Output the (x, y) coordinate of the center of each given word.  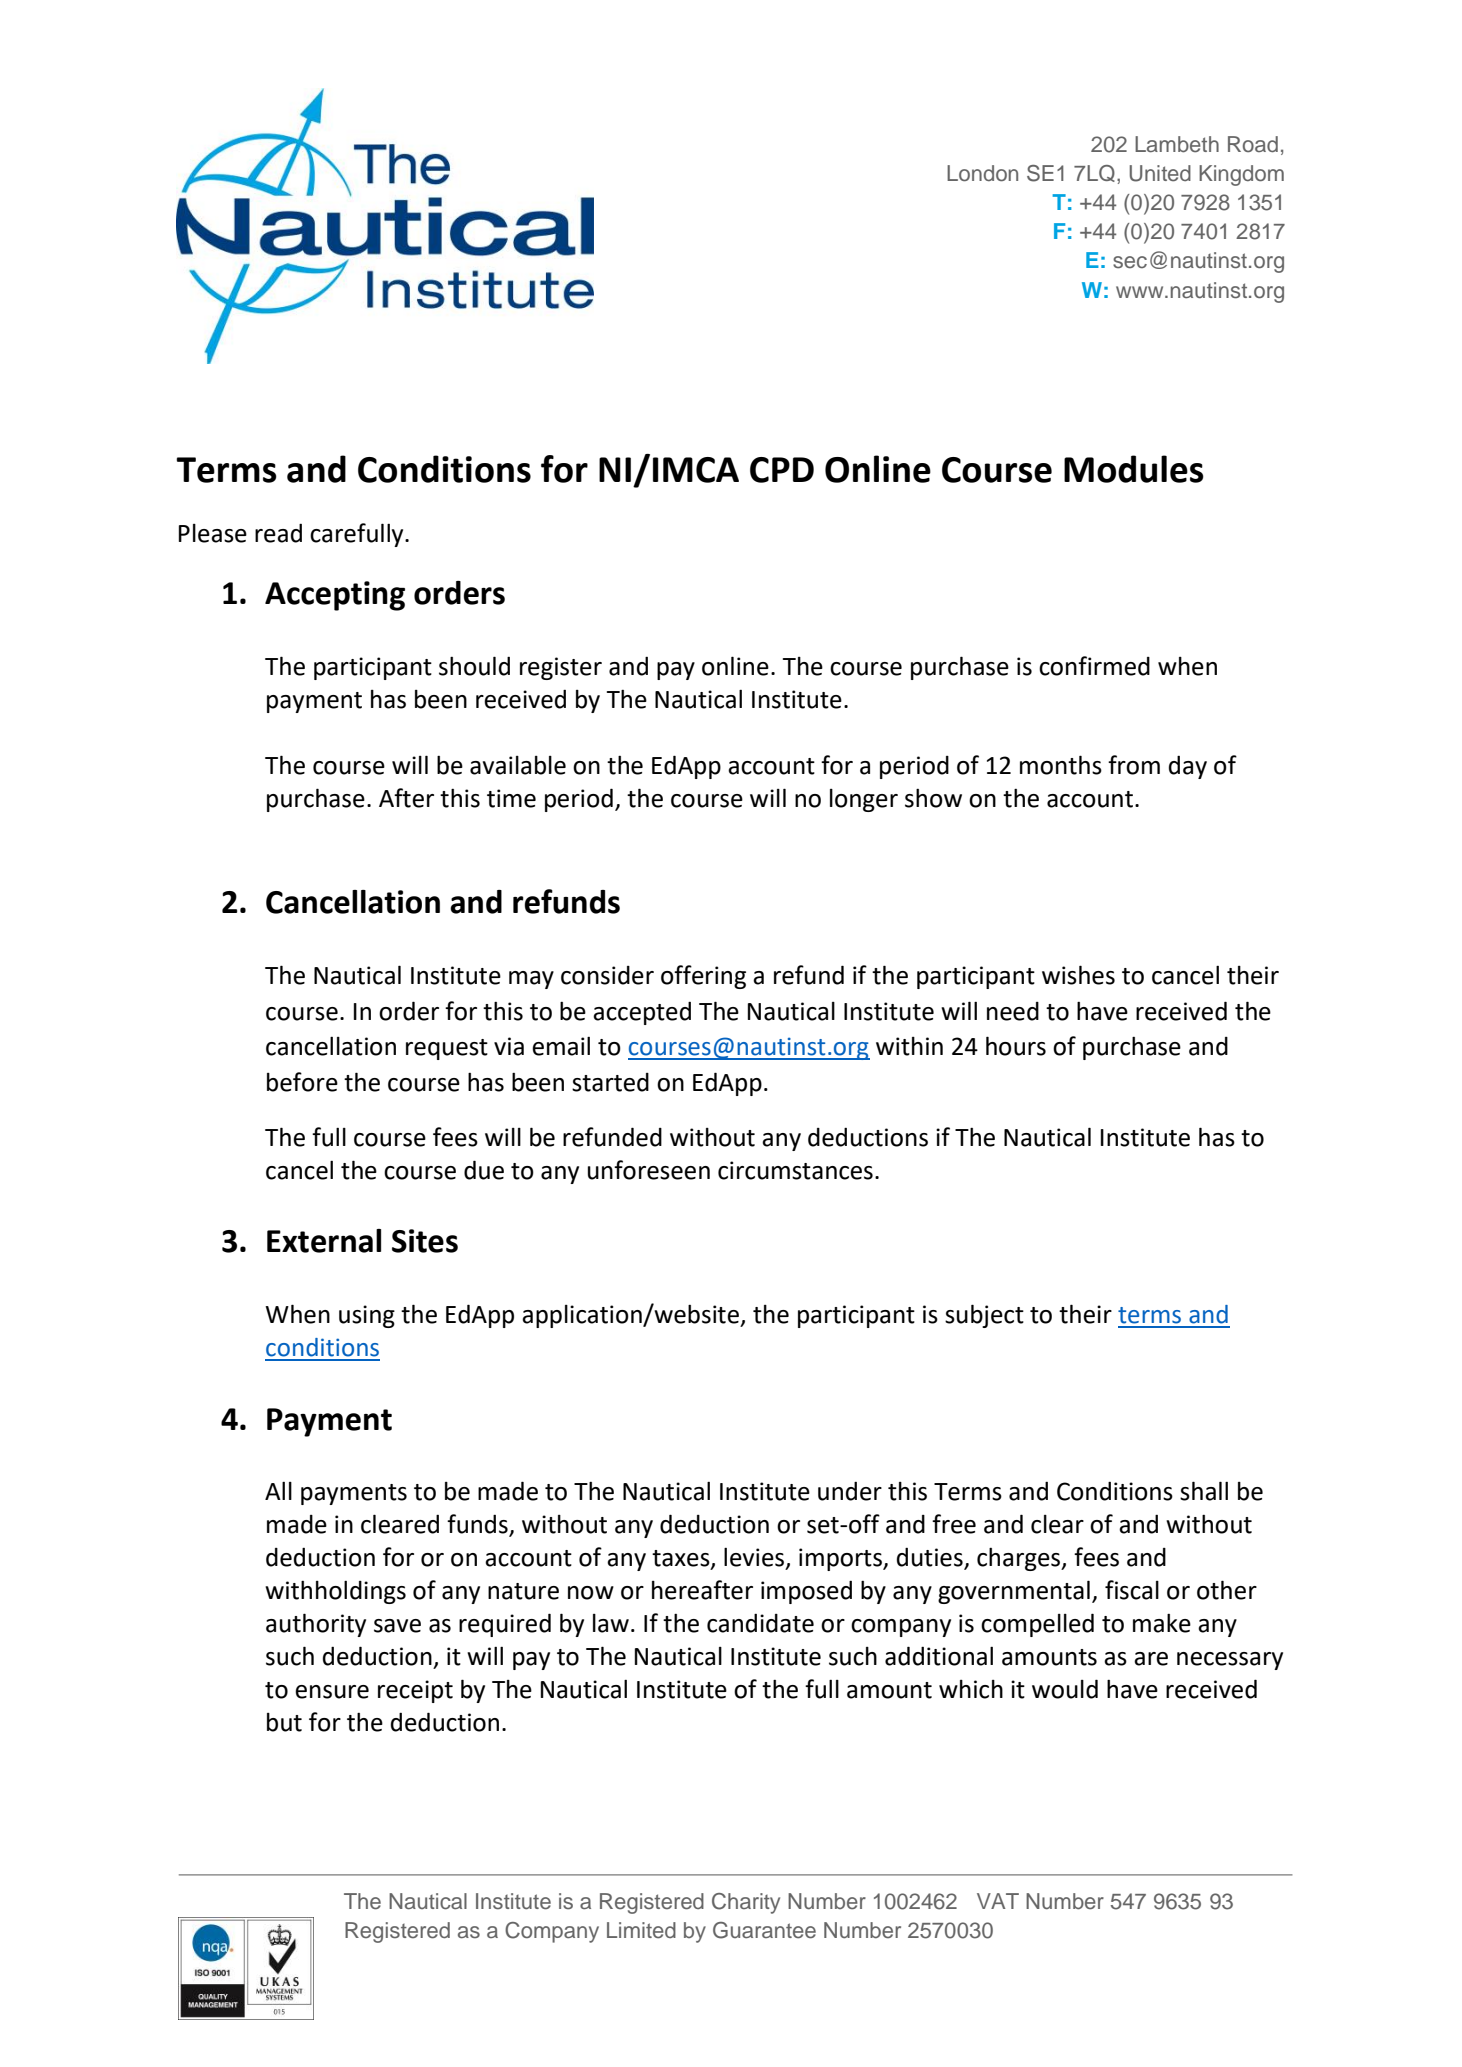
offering (703, 977)
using (367, 1316)
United (1160, 173)
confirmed (1094, 666)
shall (1204, 1491)
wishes (1078, 975)
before (302, 1082)
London (982, 173)
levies (755, 1558)
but (284, 1722)
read (278, 533)
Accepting (335, 596)
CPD (782, 470)
